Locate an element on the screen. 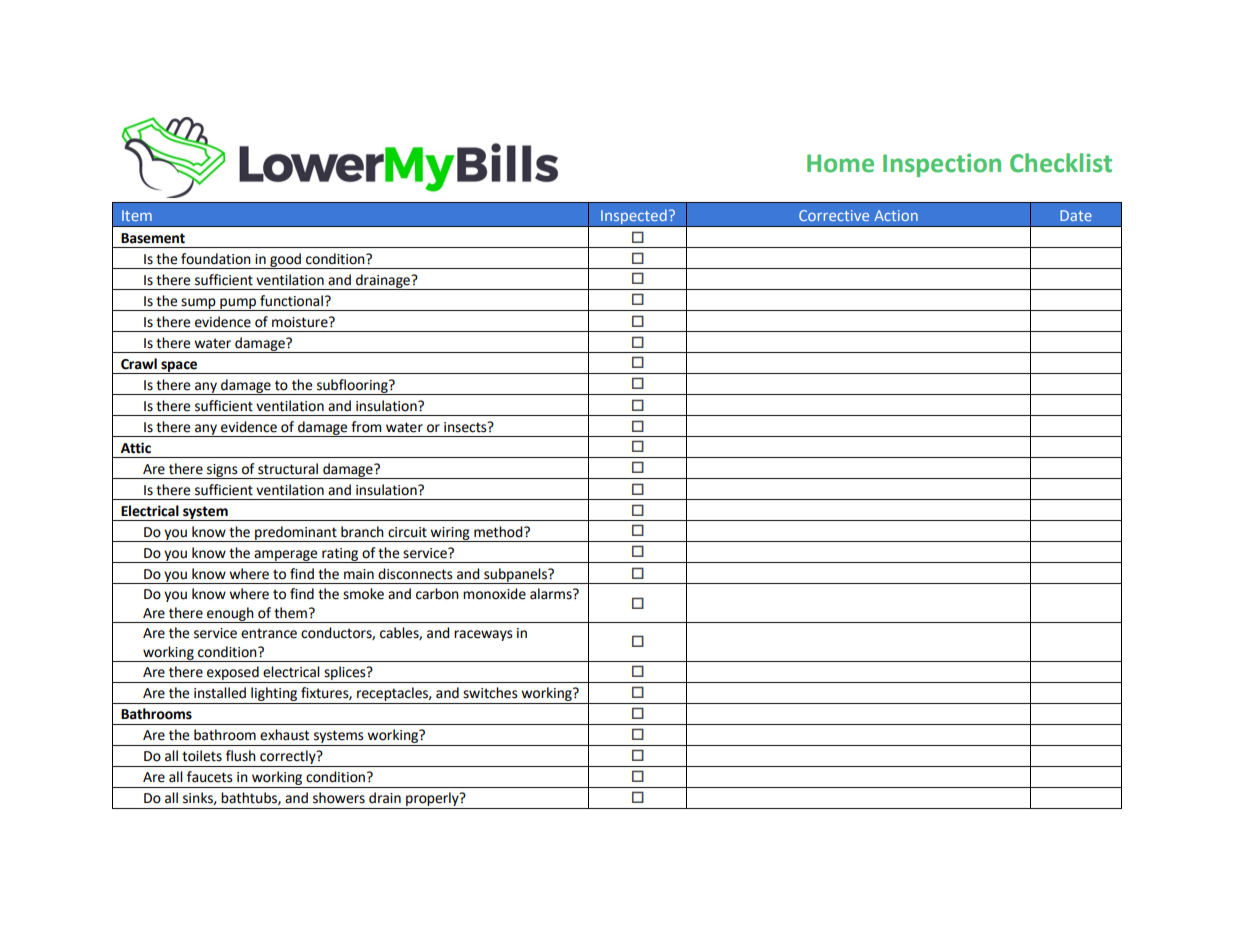  entrance is located at coordinates (269, 633).
